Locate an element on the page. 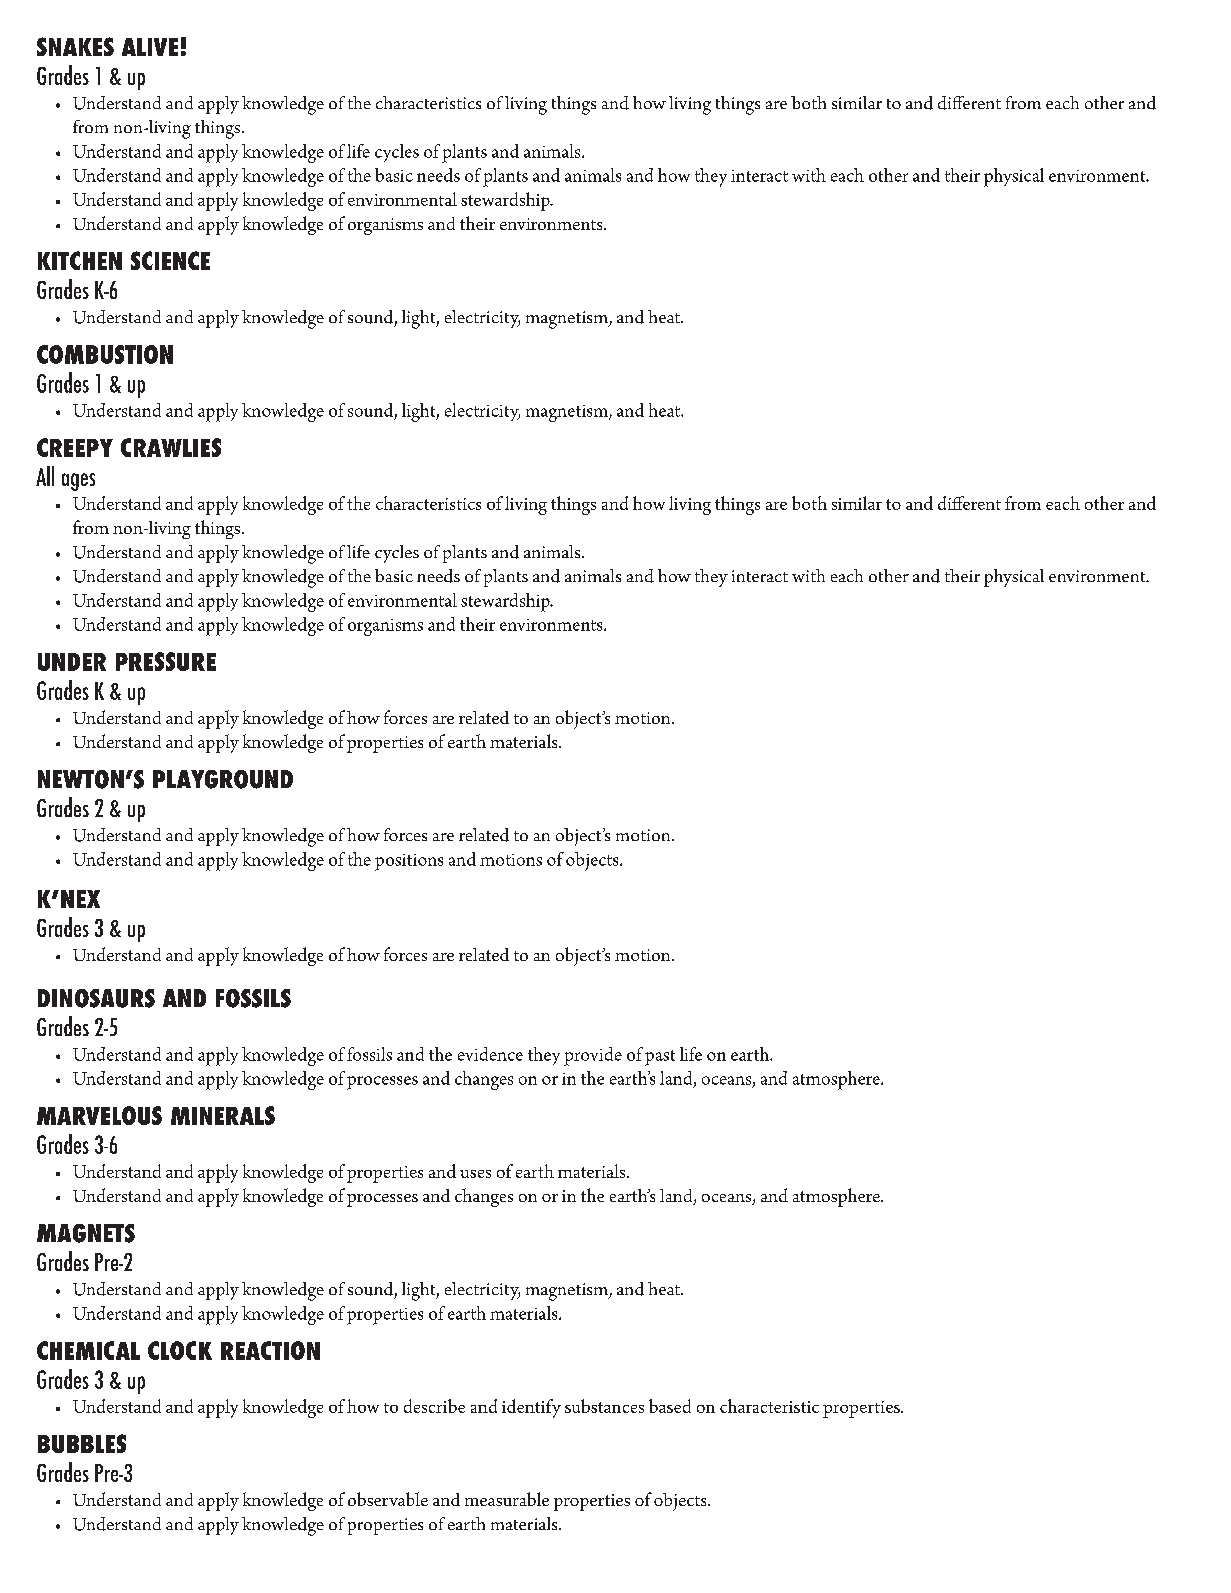 Image resolution: width=1231 pixels, height=1593 pixels. Playground is located at coordinates (223, 779).
